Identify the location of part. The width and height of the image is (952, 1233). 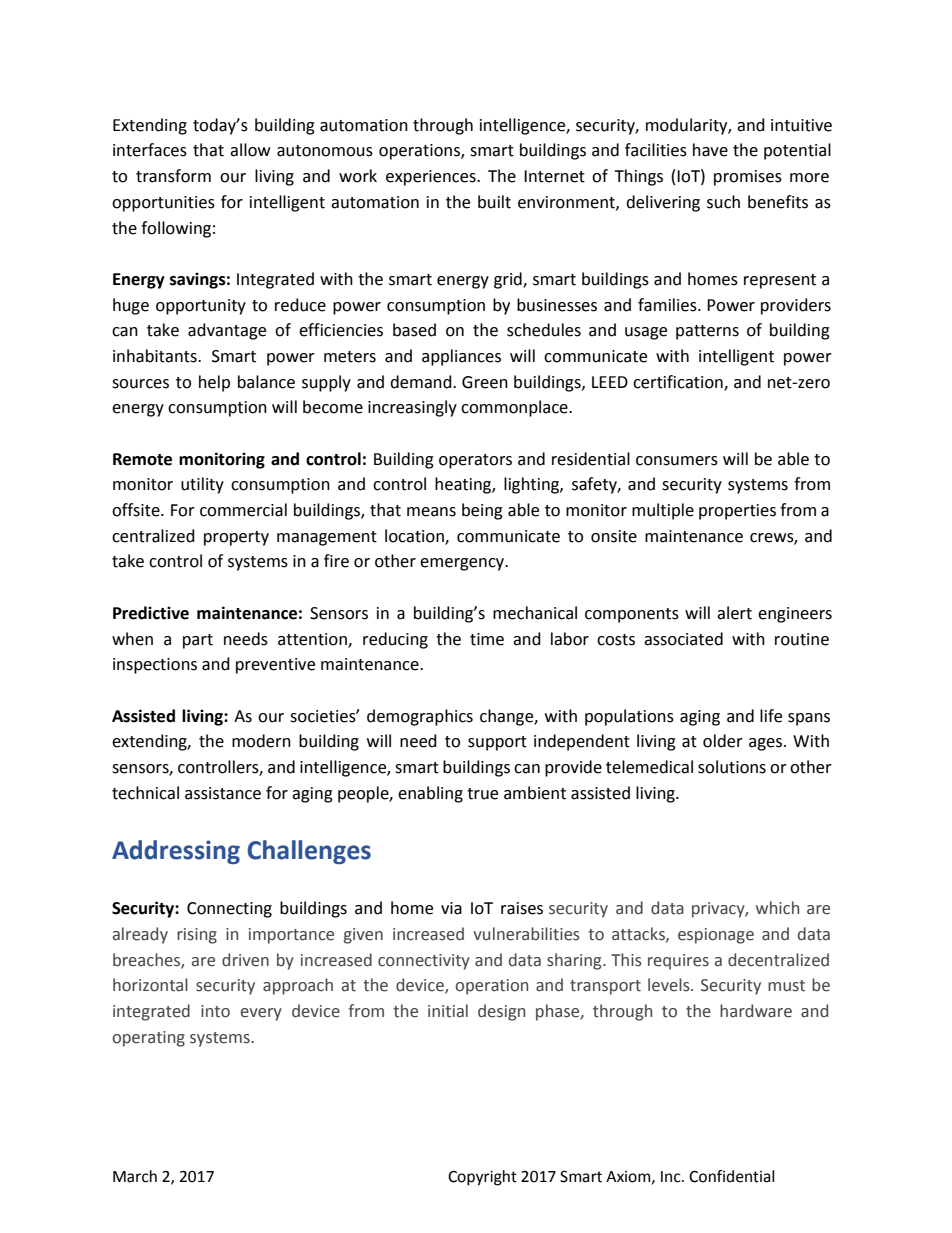
(198, 641).
